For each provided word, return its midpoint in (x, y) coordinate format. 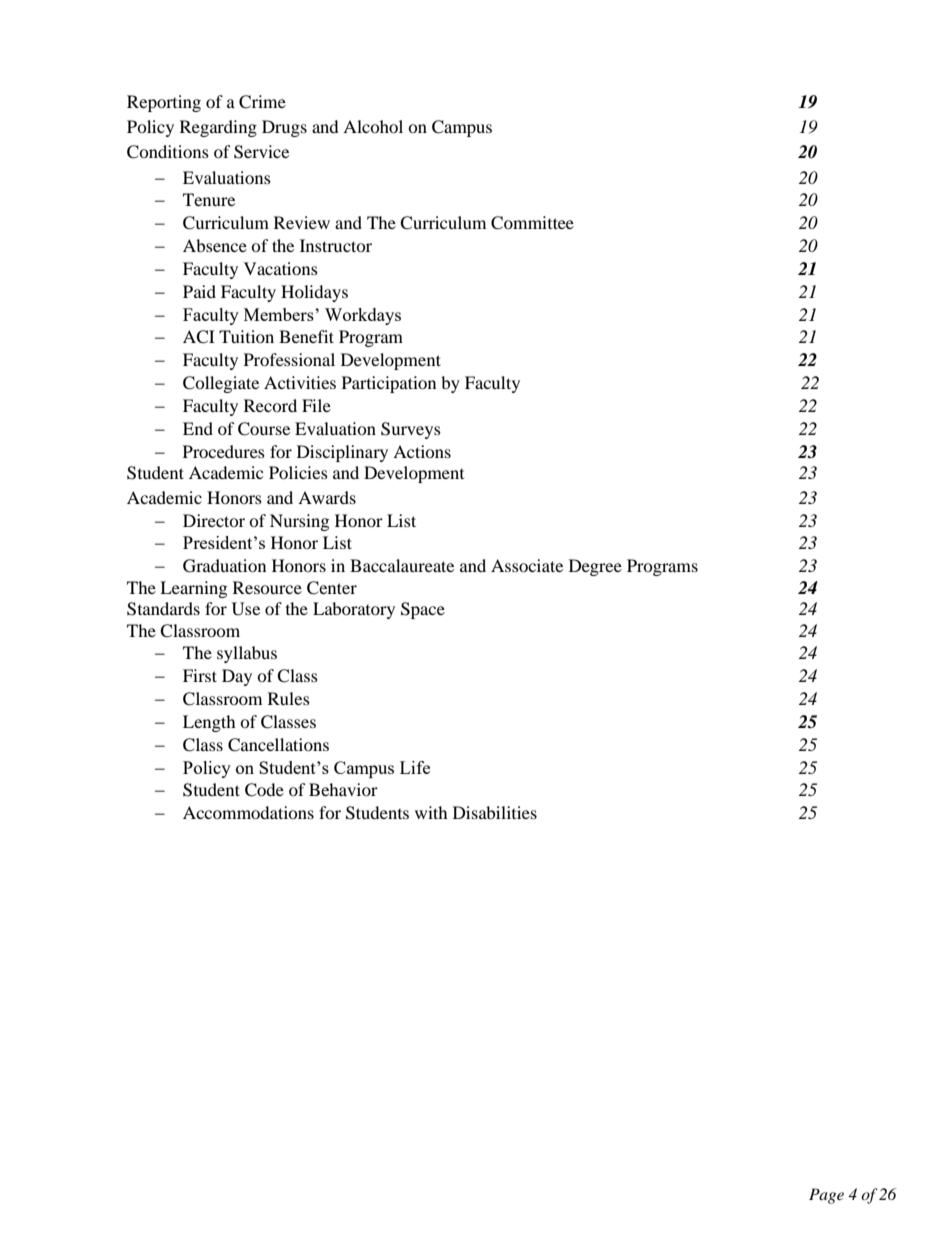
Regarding (218, 128)
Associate (527, 565)
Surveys (411, 430)
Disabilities (495, 812)
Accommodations (248, 812)
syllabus (247, 654)
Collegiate (221, 384)
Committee (532, 223)
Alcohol (373, 126)
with (431, 812)
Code (264, 790)
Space (423, 610)
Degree (595, 567)
